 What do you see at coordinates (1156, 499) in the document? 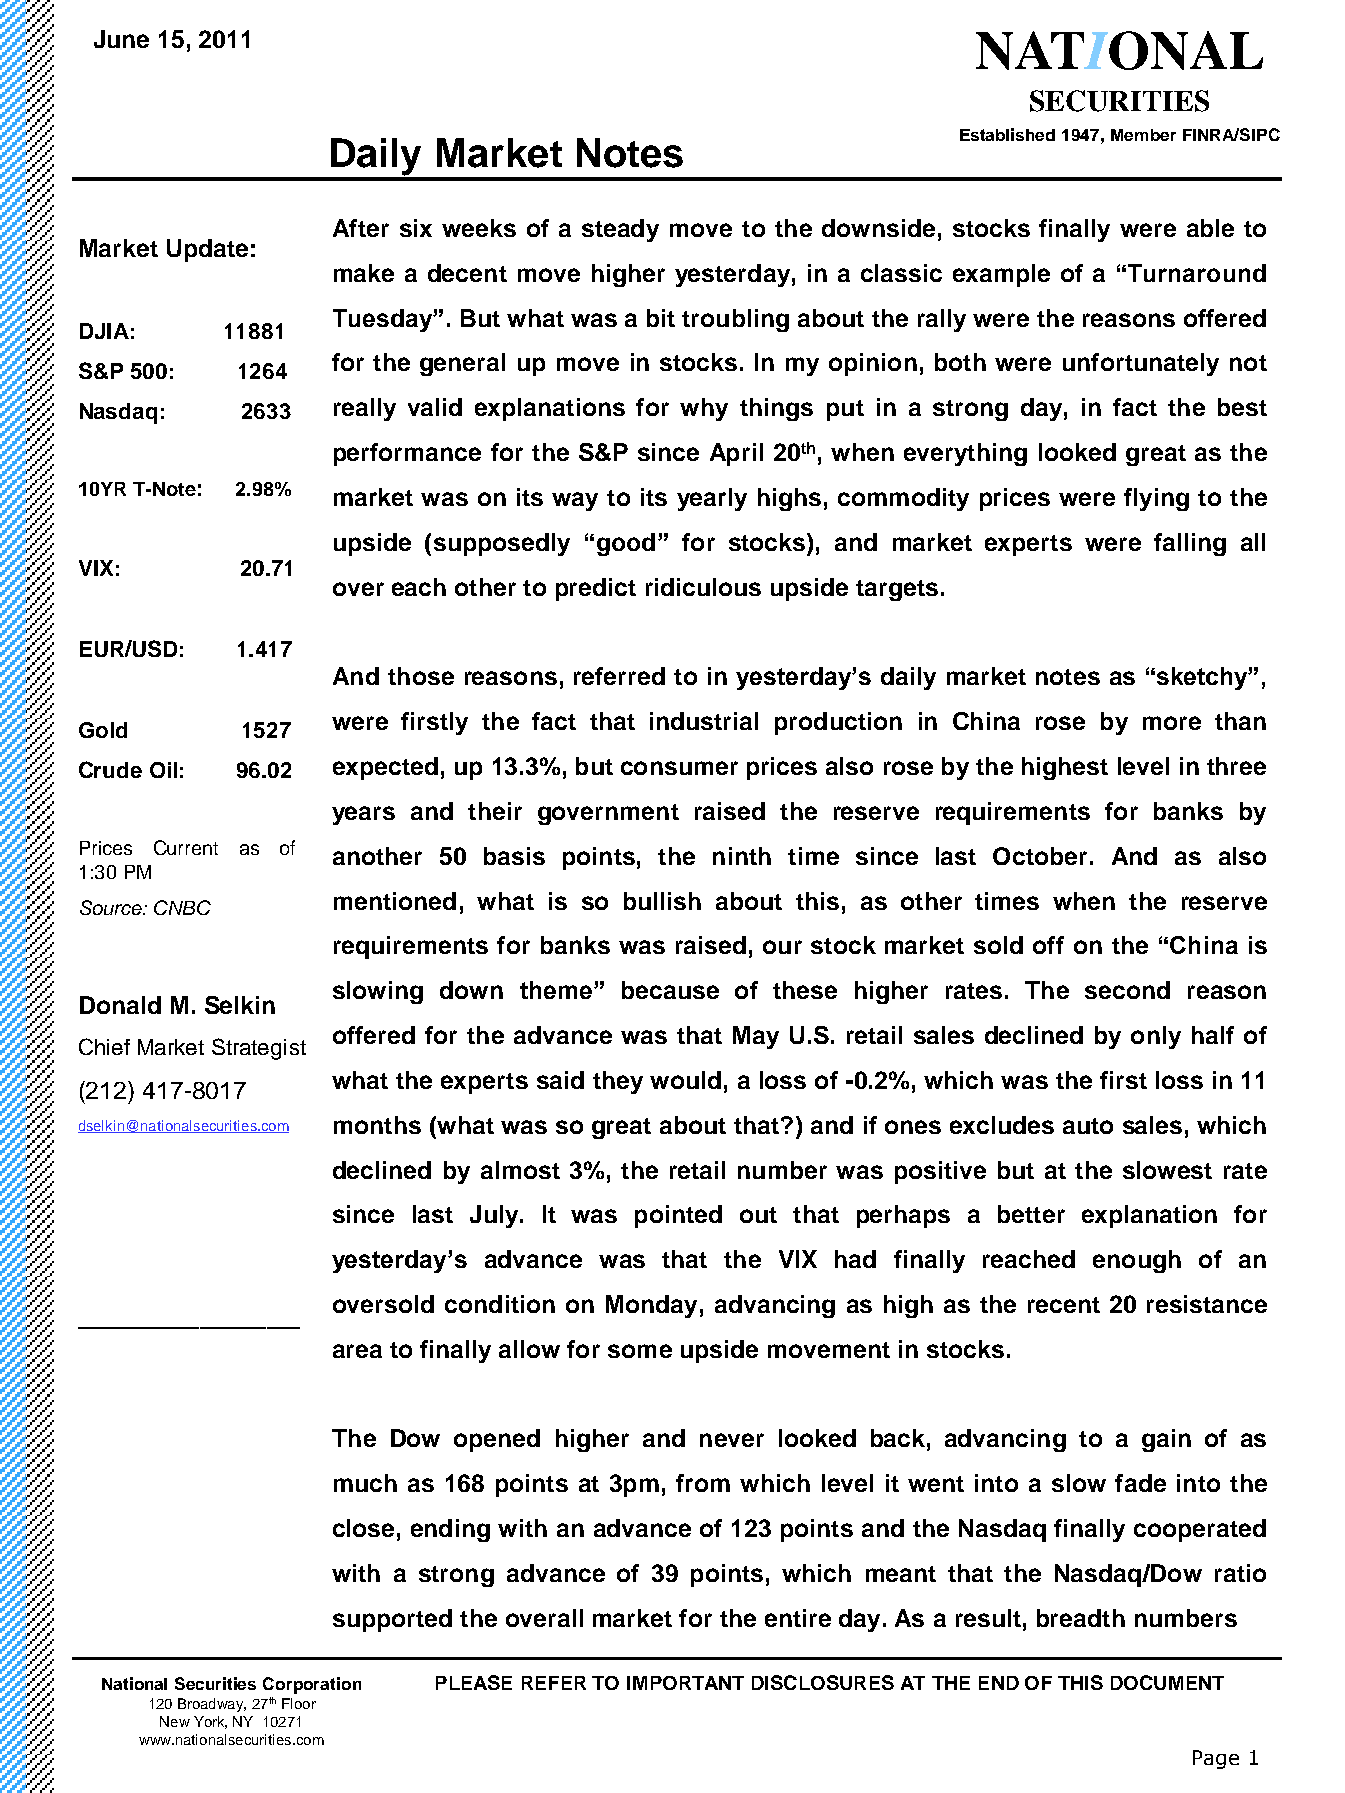
I see `flying` at bounding box center [1156, 499].
